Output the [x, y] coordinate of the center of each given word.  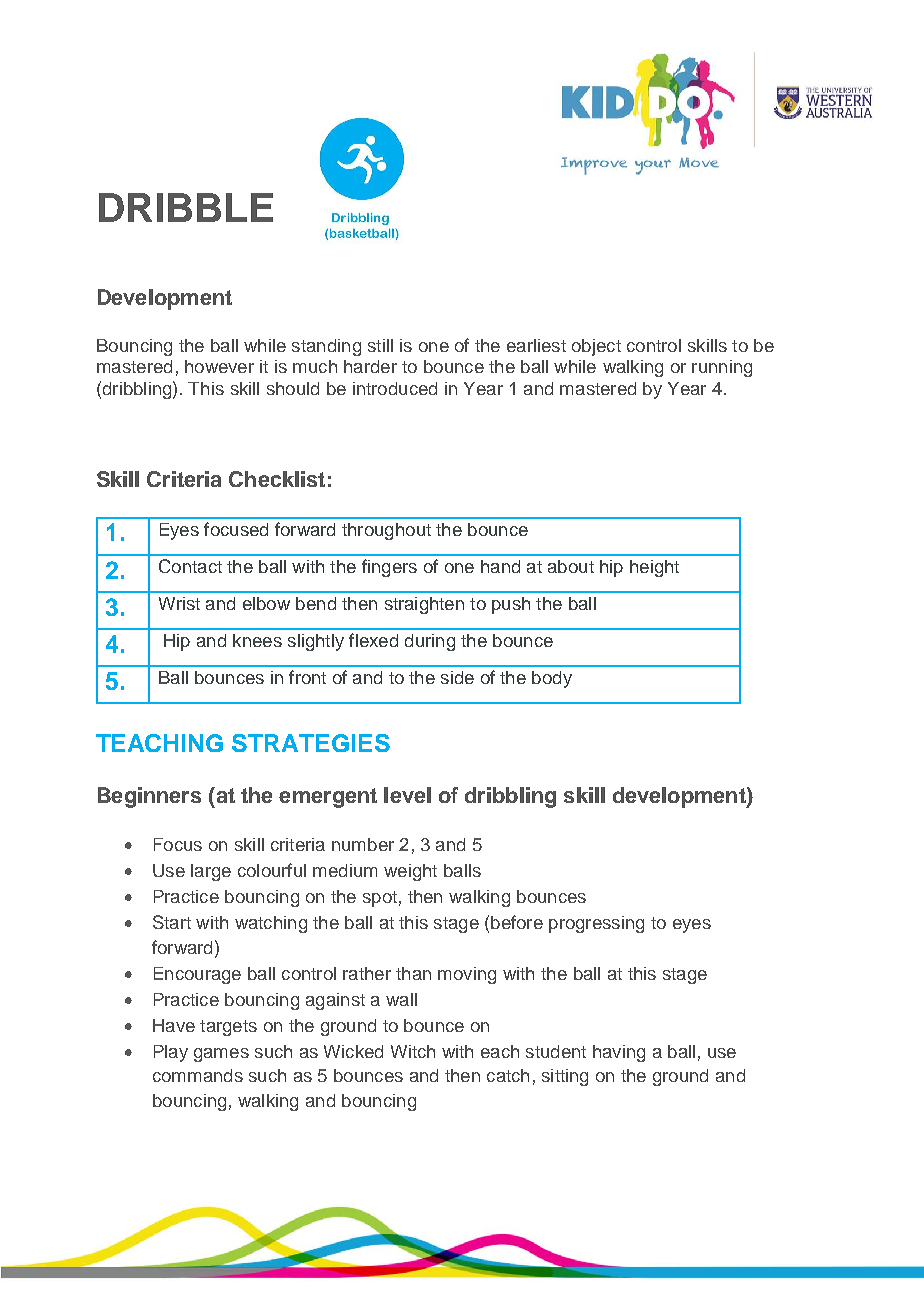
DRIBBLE [186, 207]
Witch [413, 1051]
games [221, 1055]
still [380, 345]
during [430, 642]
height [654, 568]
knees [257, 640]
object [596, 347]
